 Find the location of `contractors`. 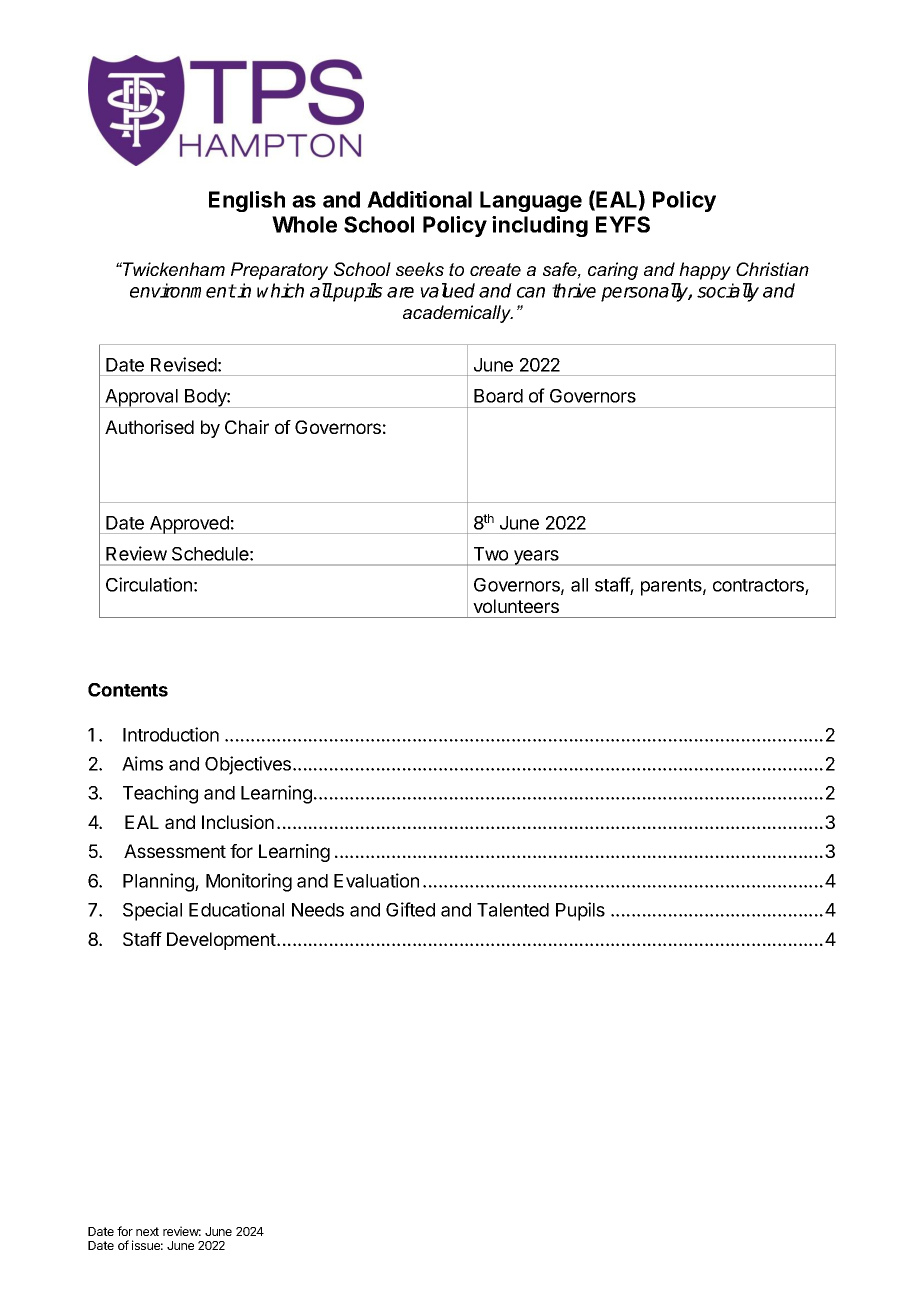

contractors is located at coordinates (759, 587).
